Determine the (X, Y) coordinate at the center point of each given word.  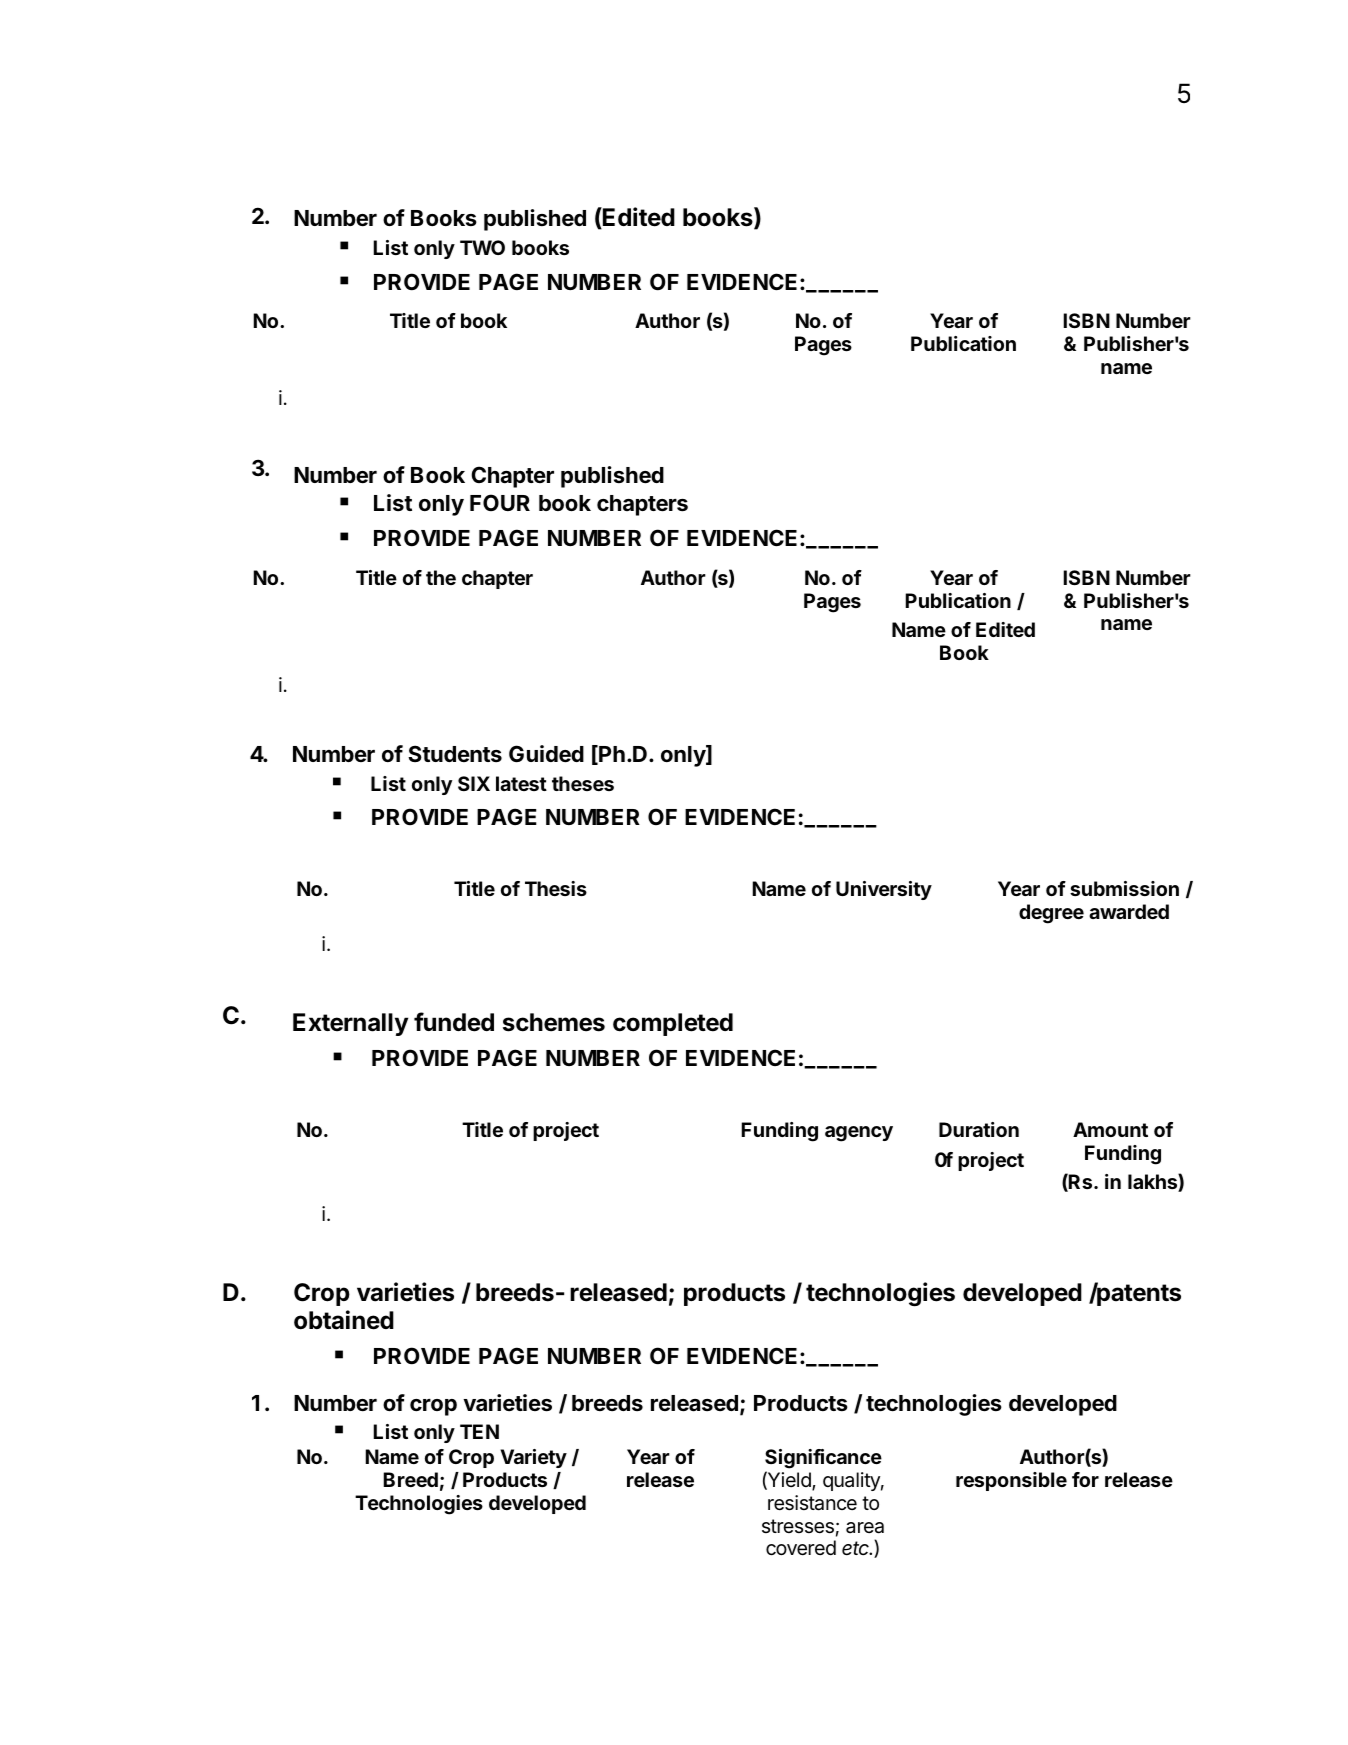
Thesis (556, 888)
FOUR (500, 502)
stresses (798, 1526)
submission (1124, 888)
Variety (533, 1458)
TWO (482, 247)
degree (1051, 914)
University (884, 890)
